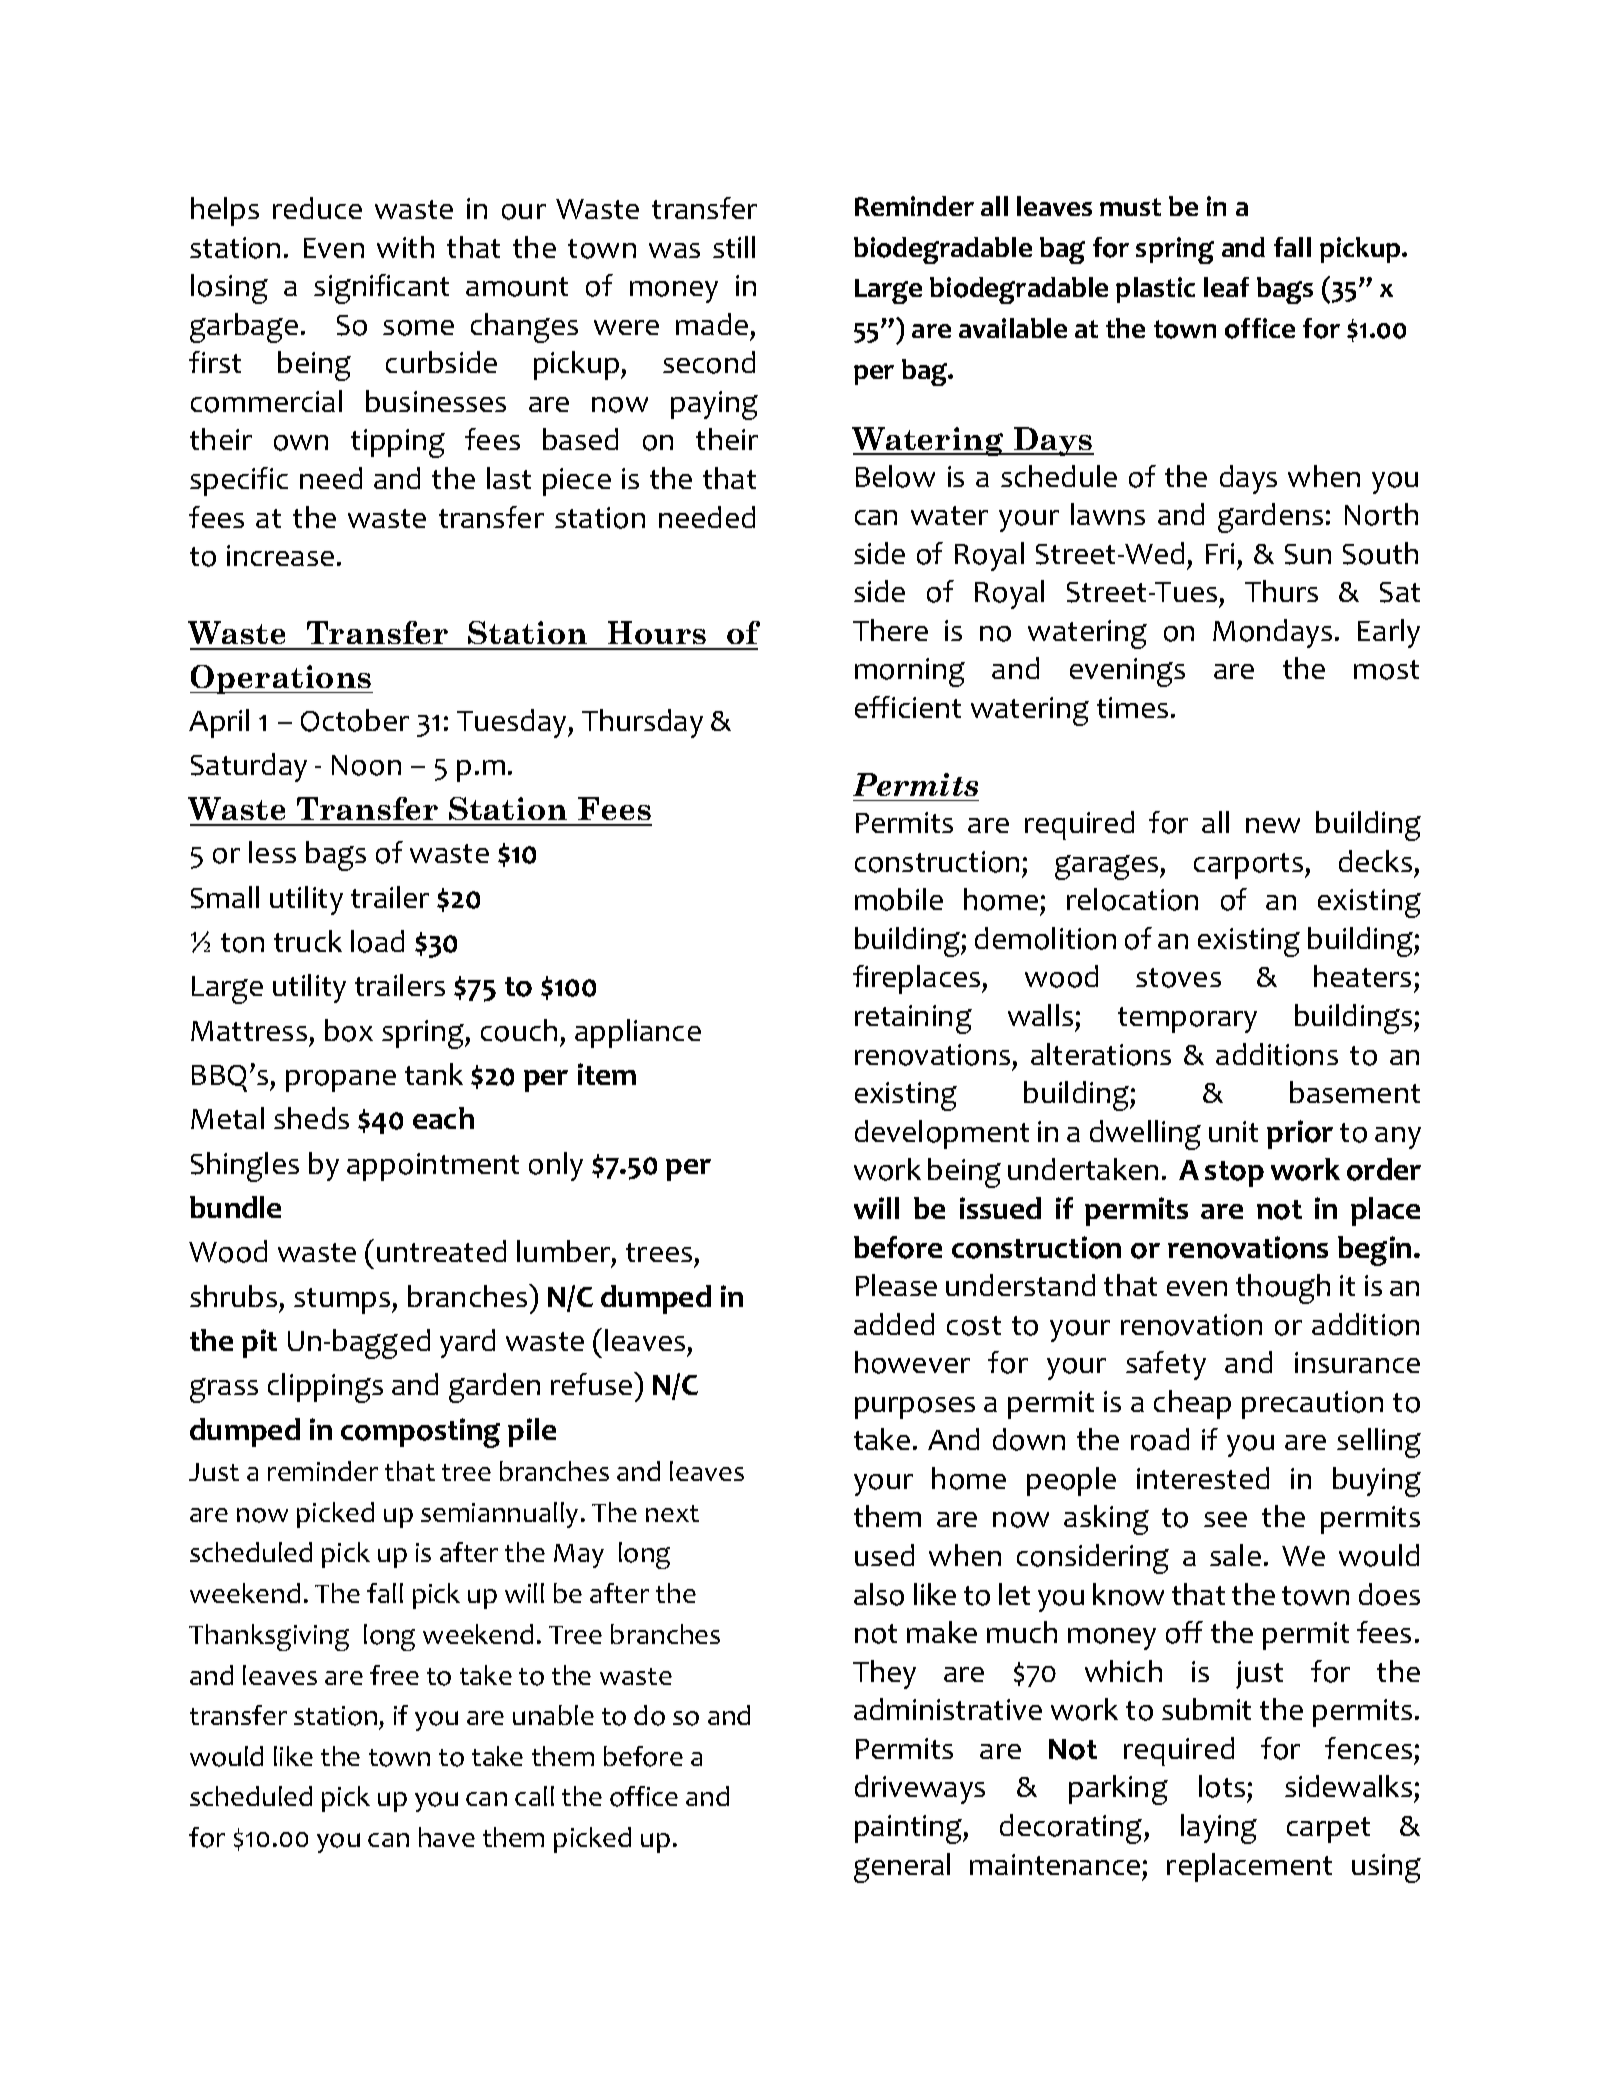  Describe the element at coordinates (405, 247) in the screenshot. I see `with` at that location.
